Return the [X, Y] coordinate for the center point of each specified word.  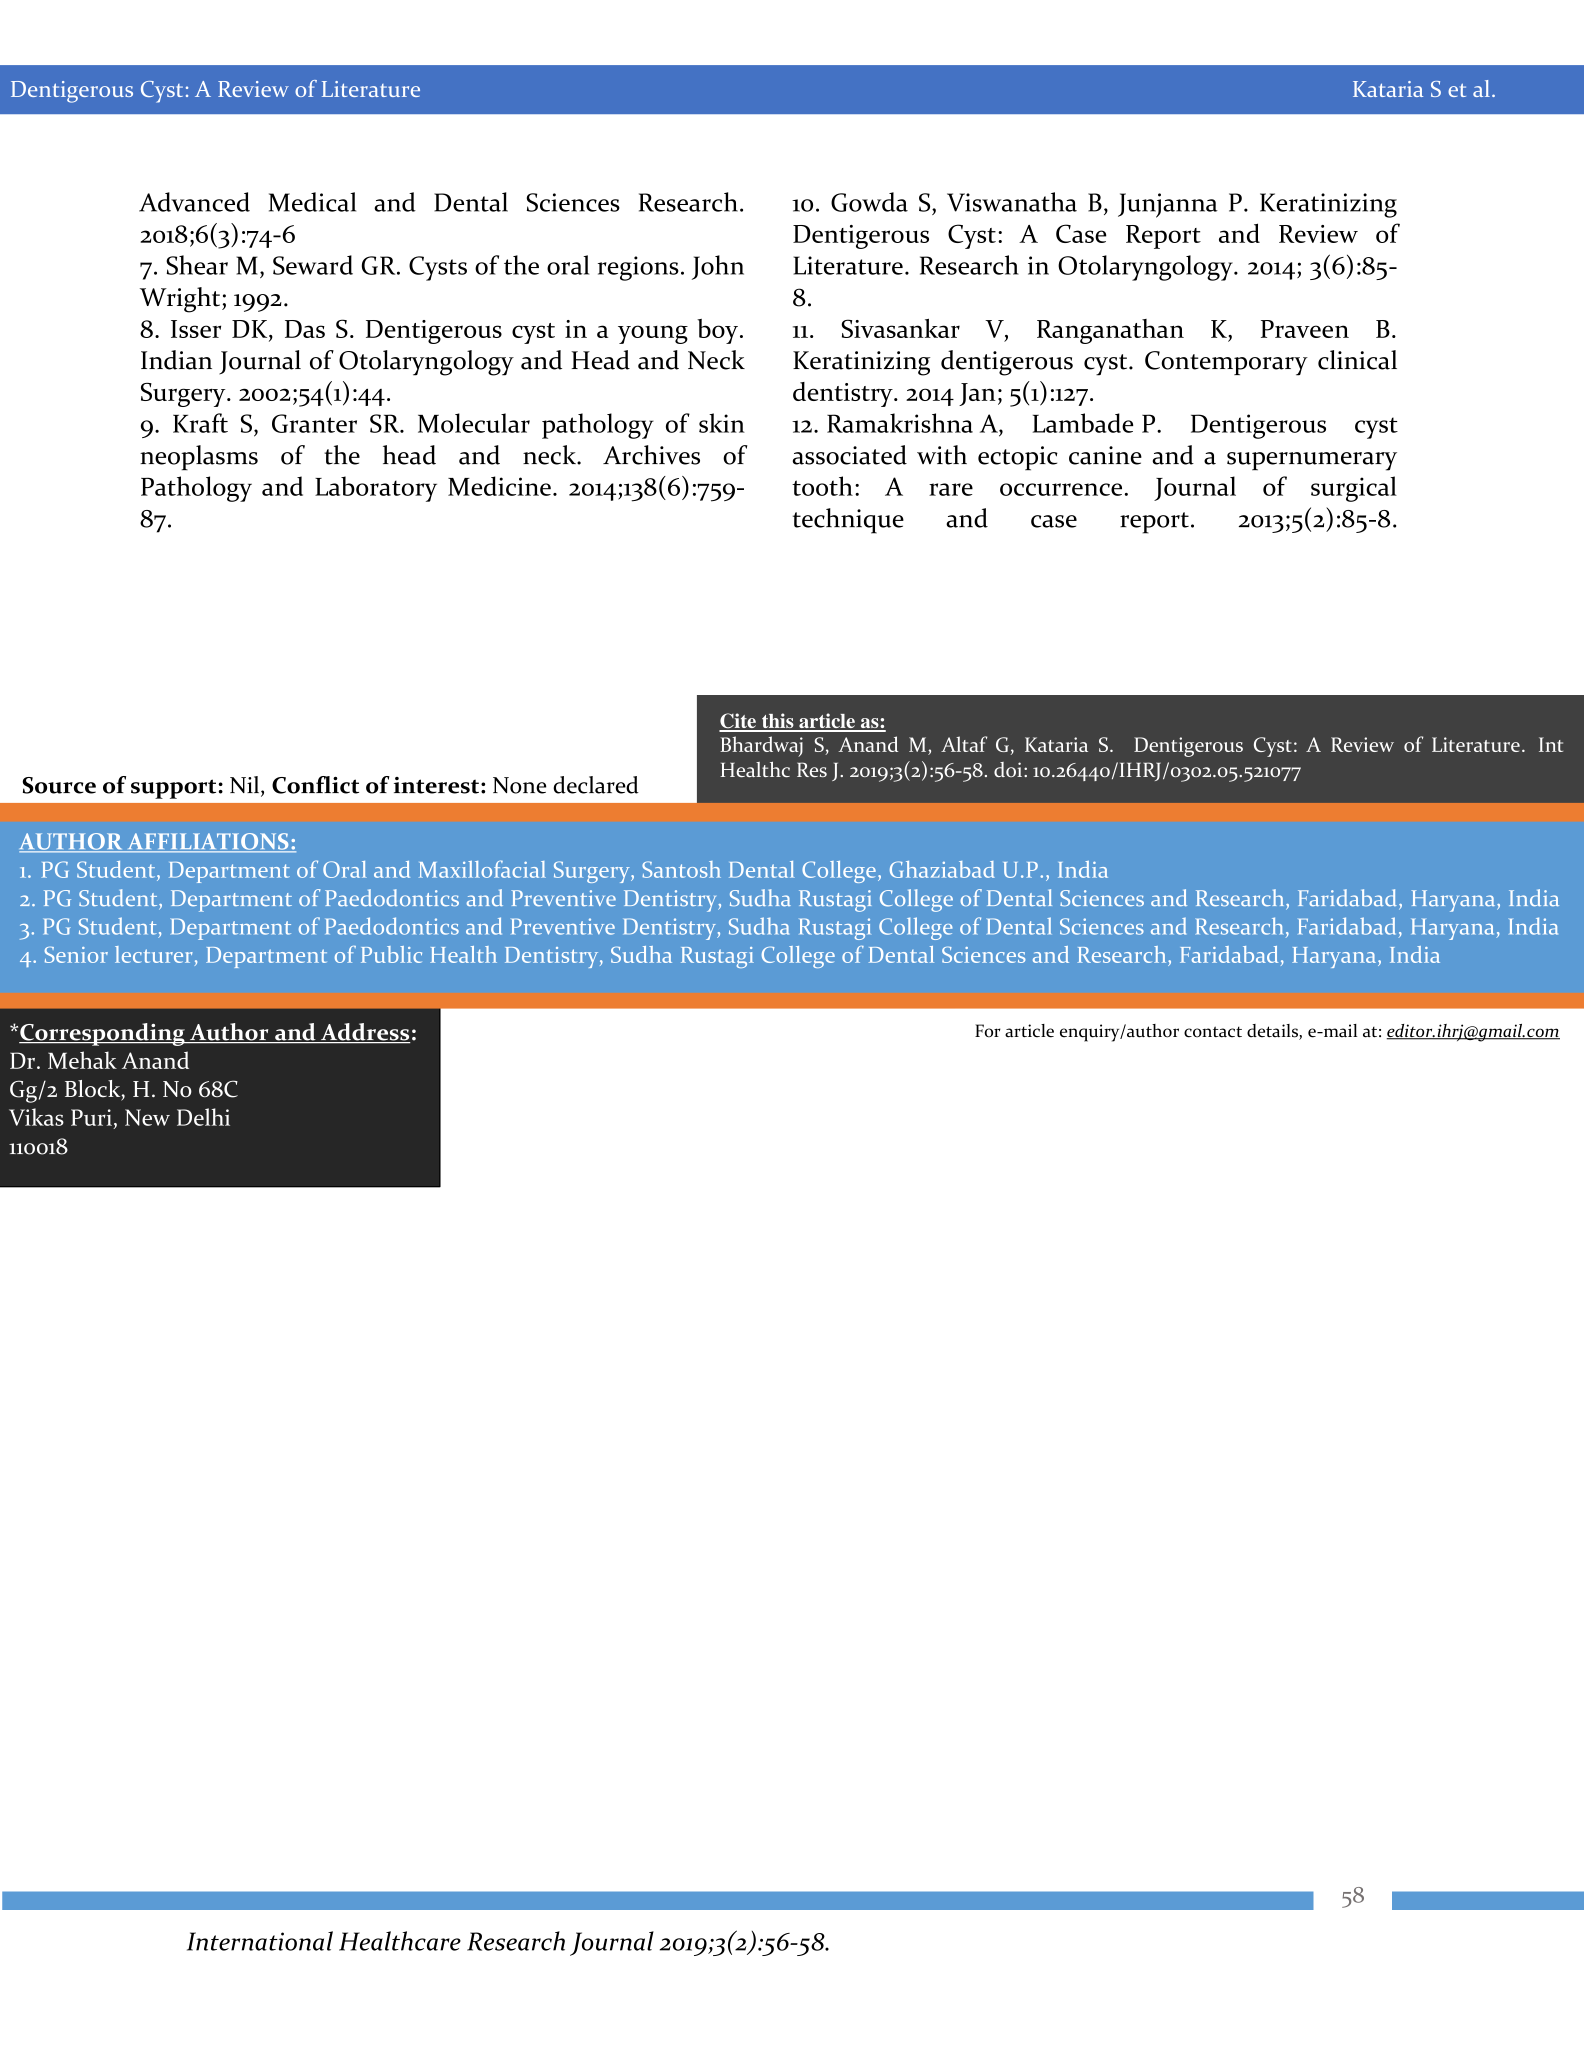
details [1273, 1032]
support [173, 789]
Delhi [203, 1117]
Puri [91, 1117]
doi [1009, 769]
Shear [197, 265]
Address [364, 1033]
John [718, 267]
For [988, 1031]
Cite [738, 722]
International [260, 1941]
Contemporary [1226, 363]
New [147, 1117]
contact [1213, 1032]
